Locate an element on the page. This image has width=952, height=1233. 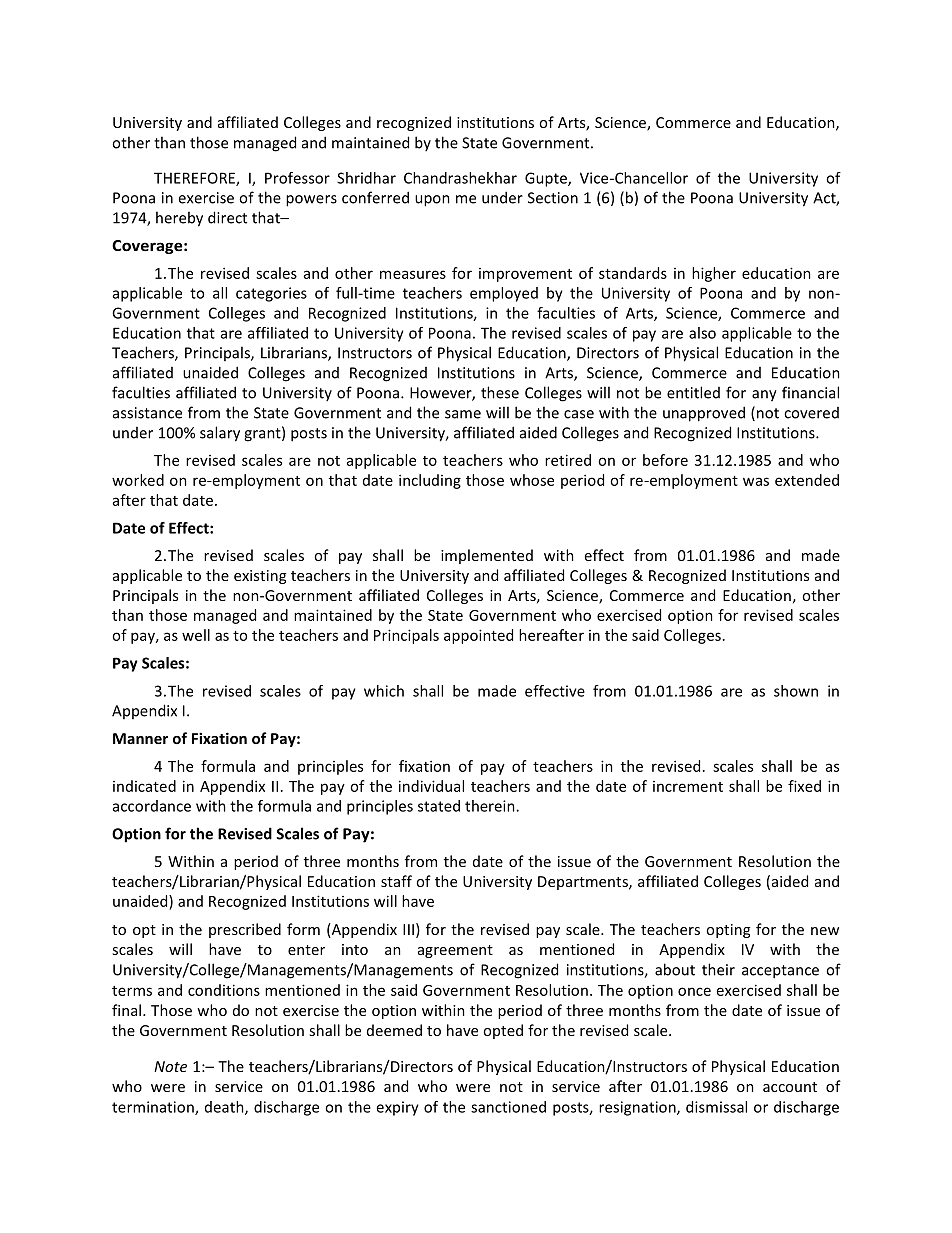
higher is located at coordinates (714, 274).
